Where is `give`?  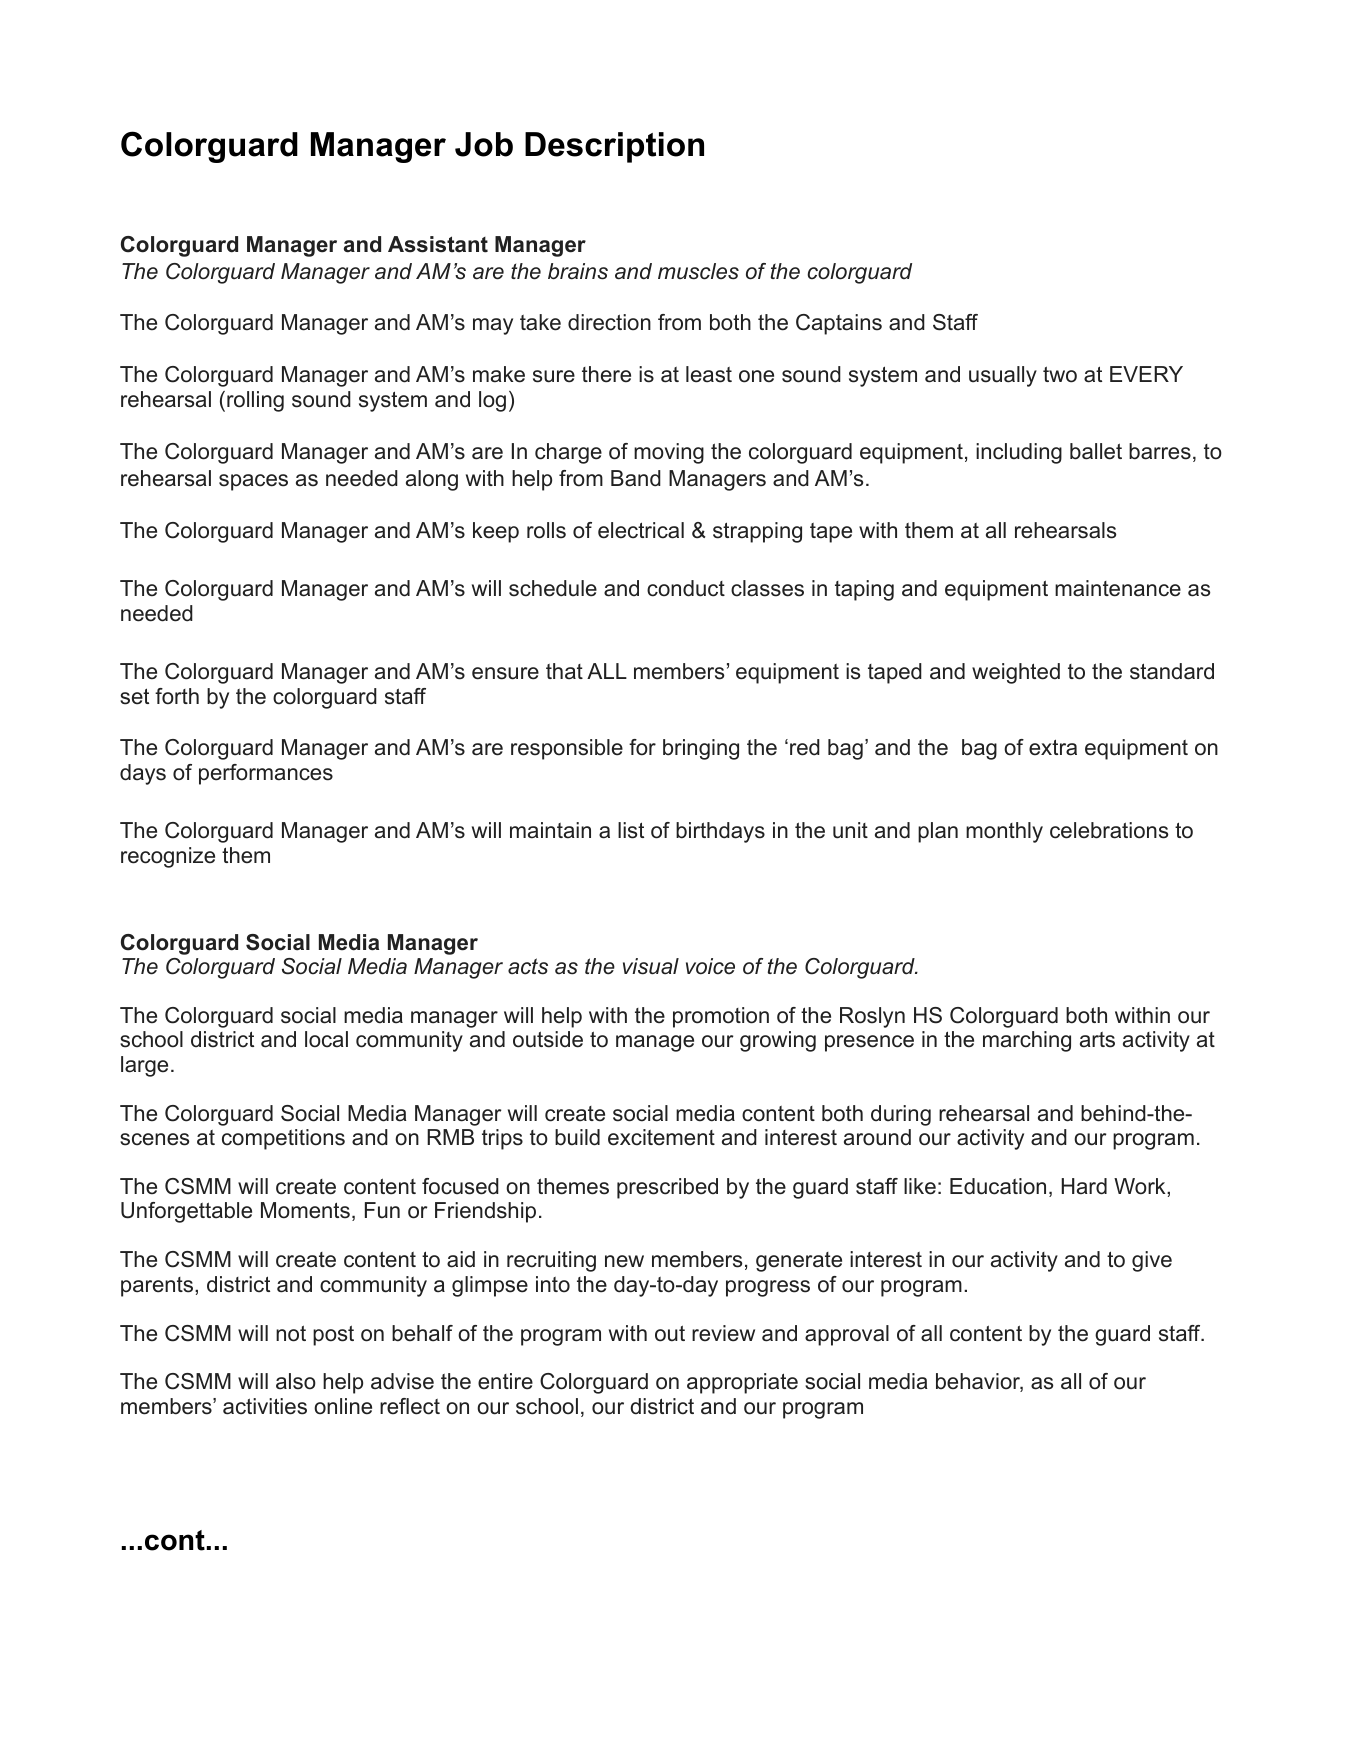
give is located at coordinates (1152, 1261).
